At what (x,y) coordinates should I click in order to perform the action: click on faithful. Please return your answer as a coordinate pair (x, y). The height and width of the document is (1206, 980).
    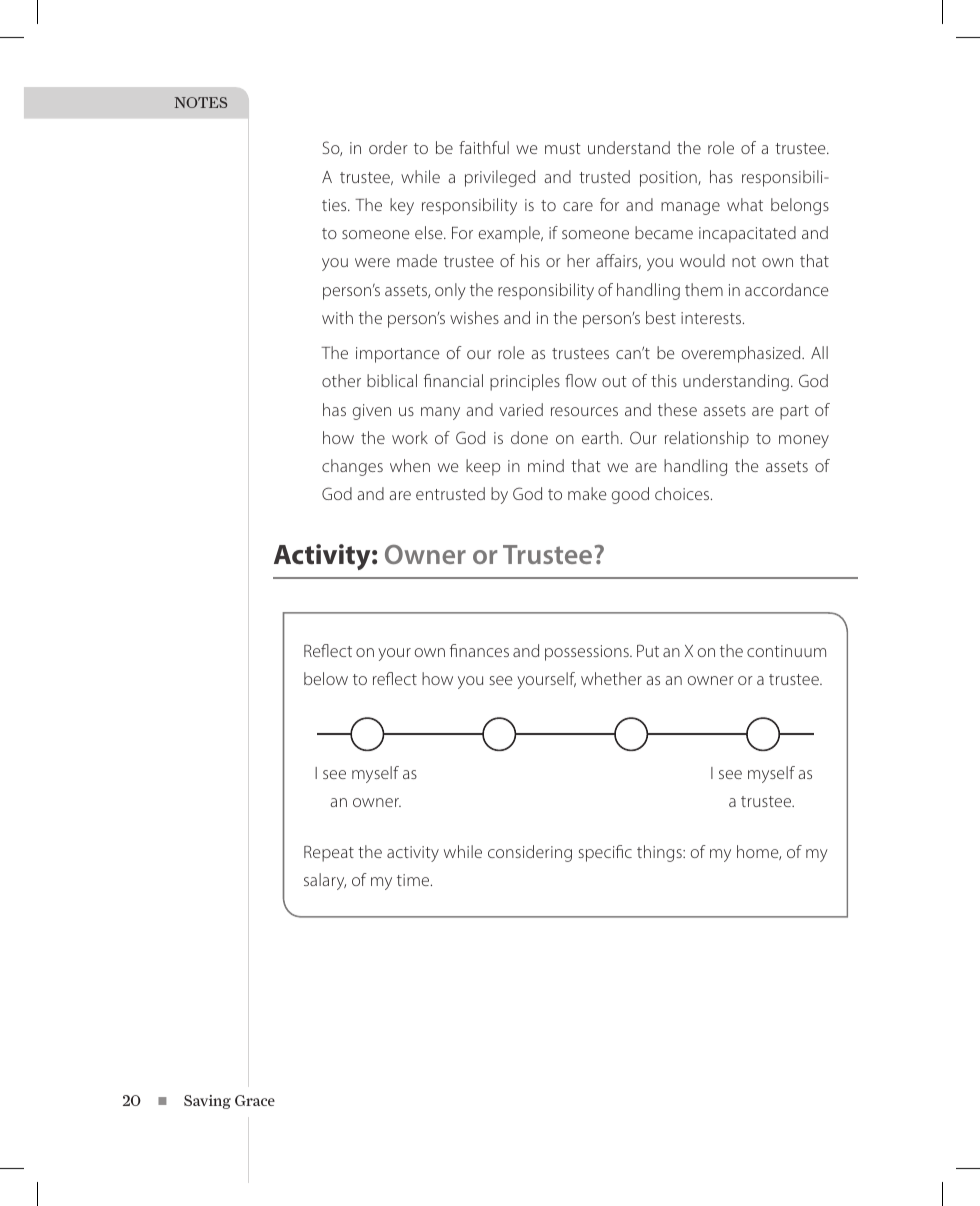
    Looking at the image, I should click on (484, 147).
